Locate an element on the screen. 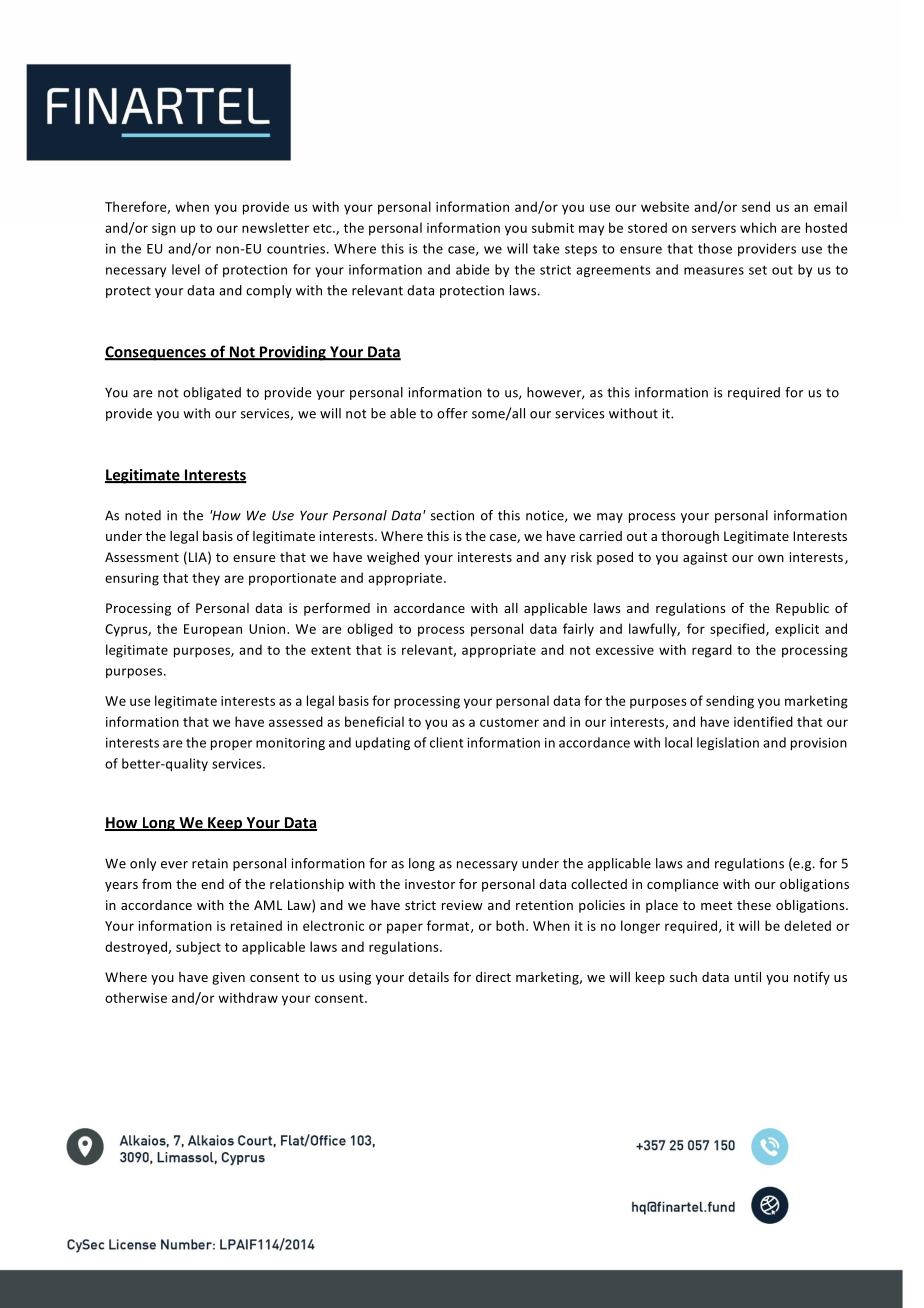 The image size is (924, 1308). direct is located at coordinates (493, 977).
